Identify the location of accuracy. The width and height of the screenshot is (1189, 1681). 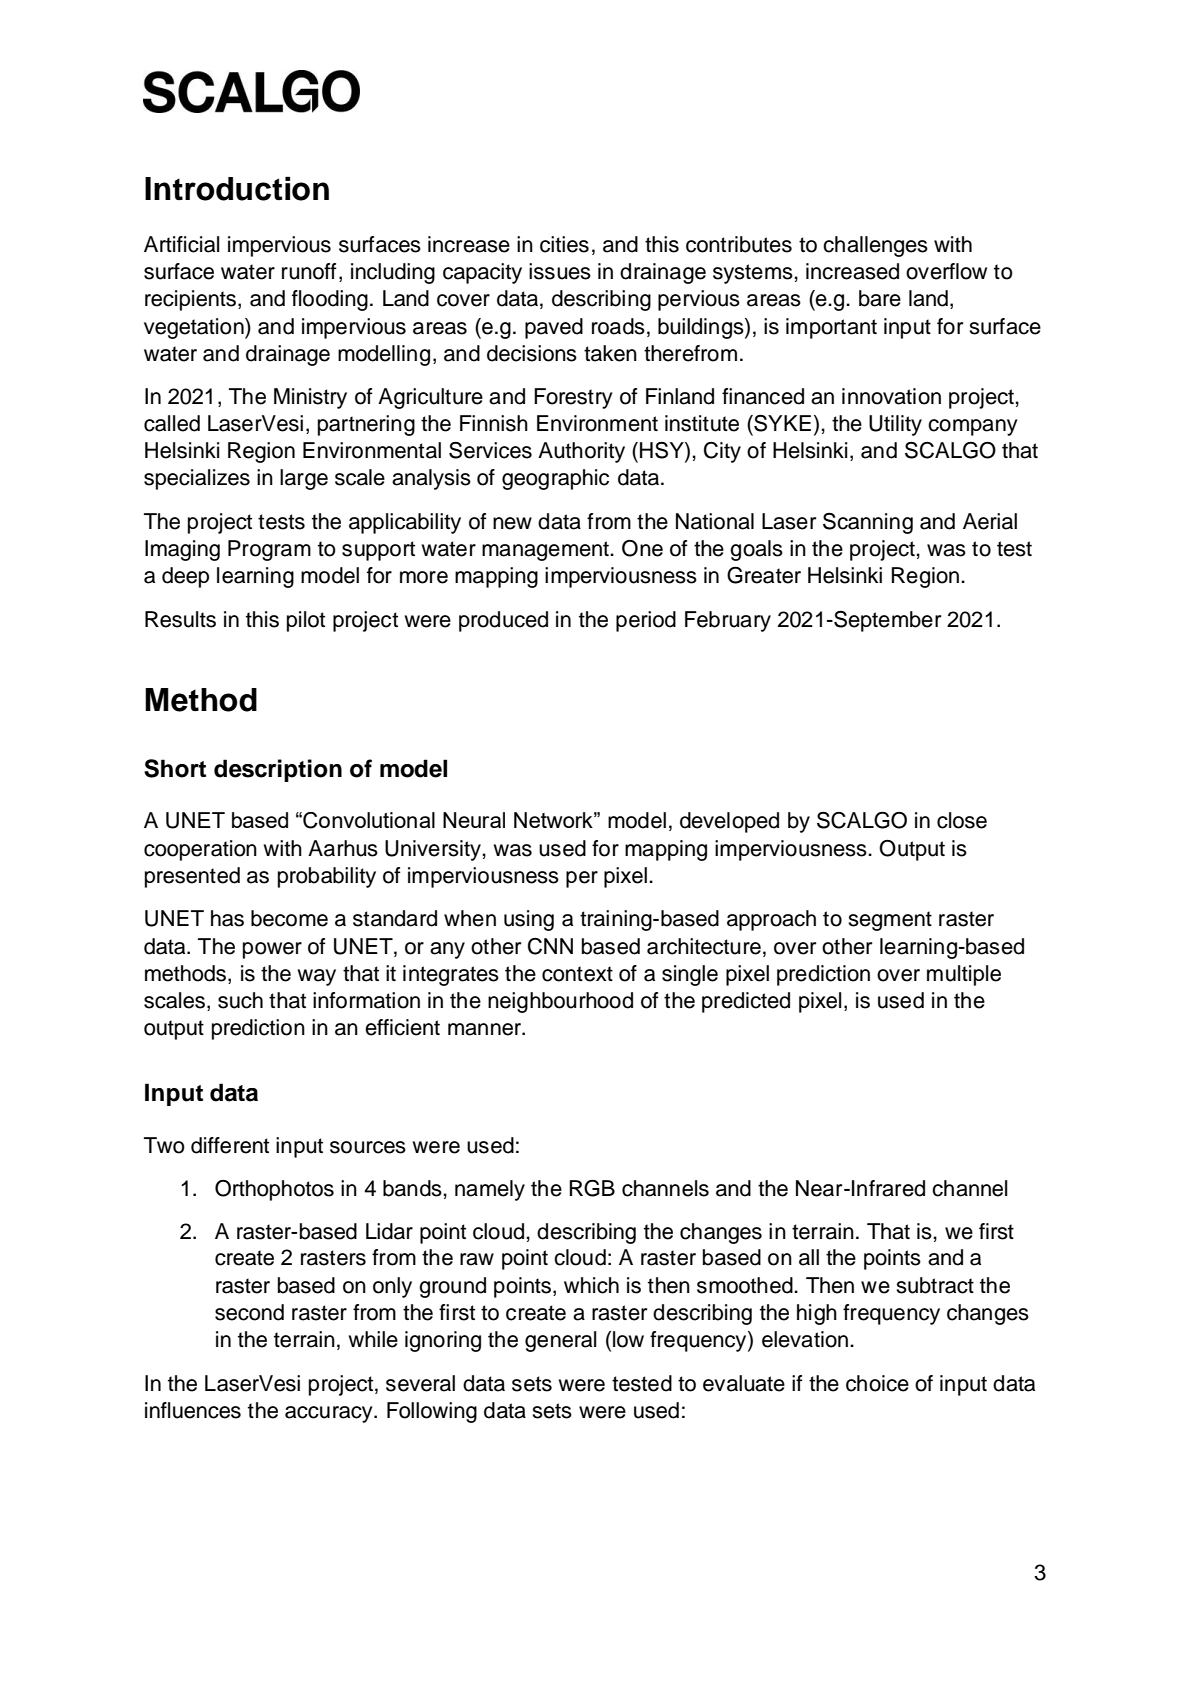
(330, 1414).
